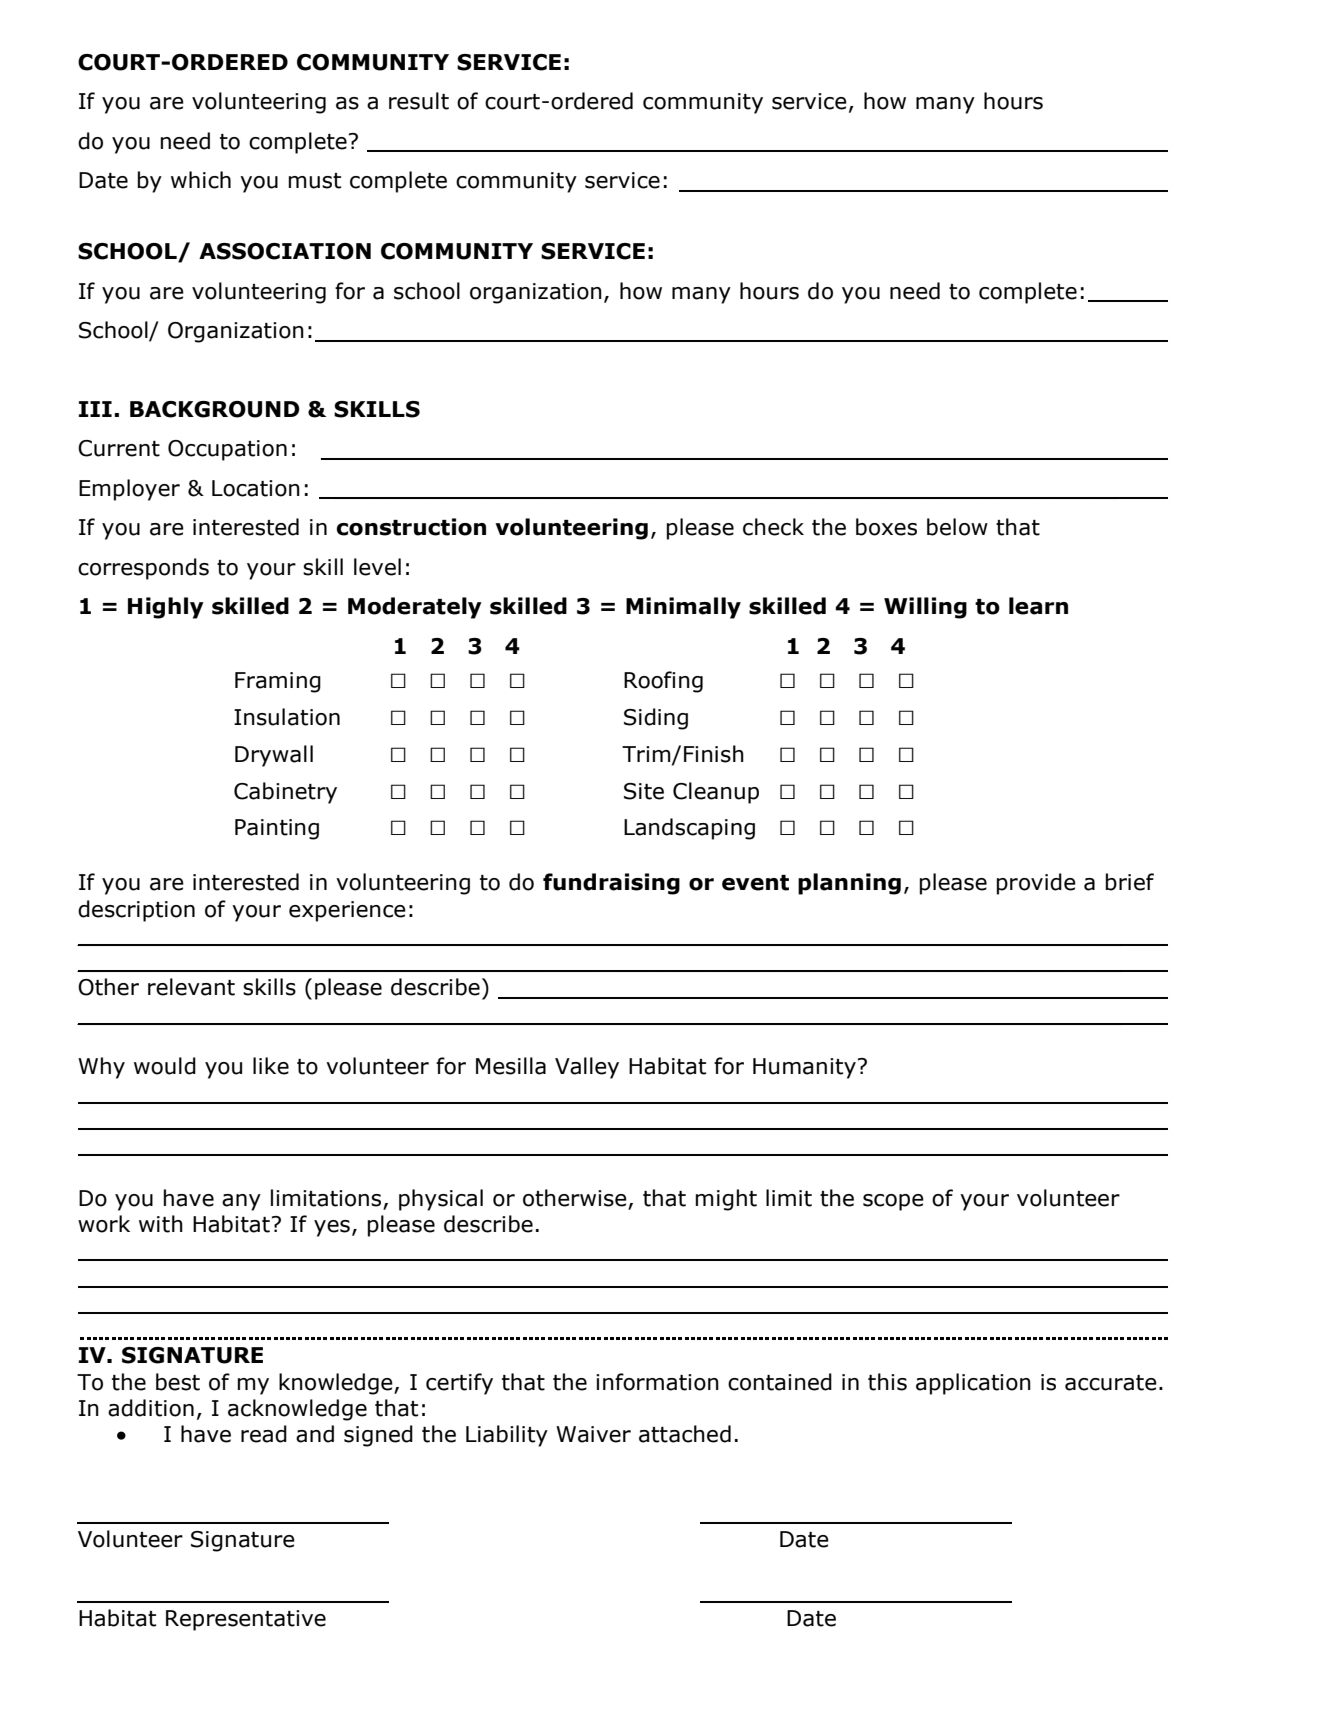 The image size is (1323, 1712). I want to click on which, so click(201, 180).
